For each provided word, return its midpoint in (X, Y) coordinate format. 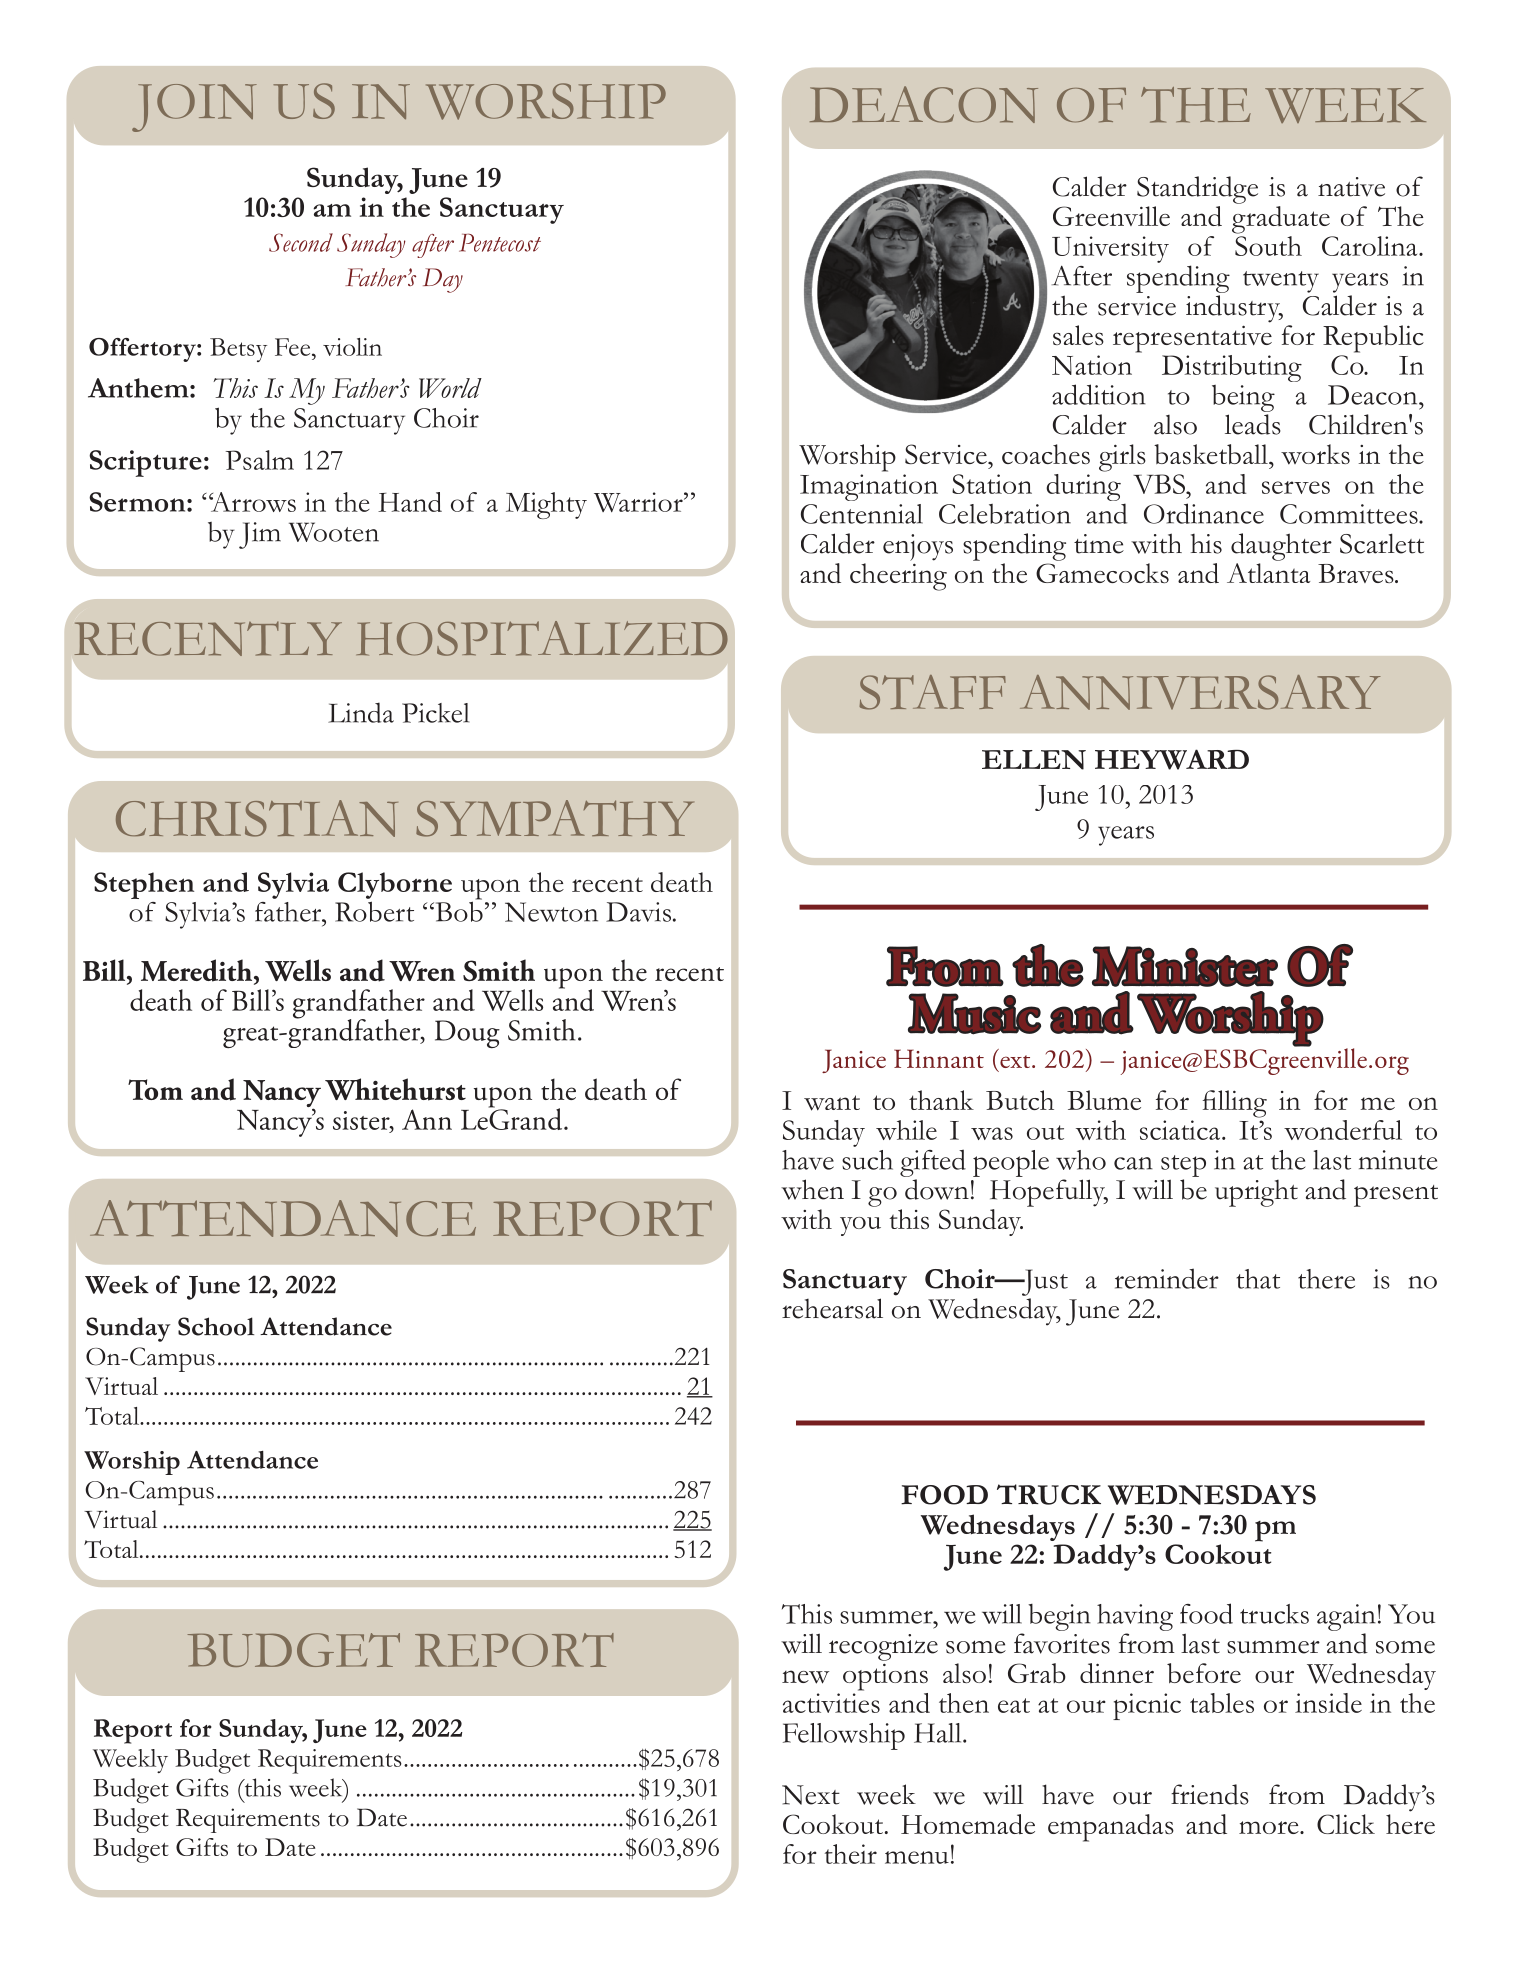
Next (811, 1795)
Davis (638, 912)
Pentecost (500, 242)
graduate (1281, 220)
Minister (1185, 967)
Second (301, 242)
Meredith (198, 971)
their (851, 1854)
